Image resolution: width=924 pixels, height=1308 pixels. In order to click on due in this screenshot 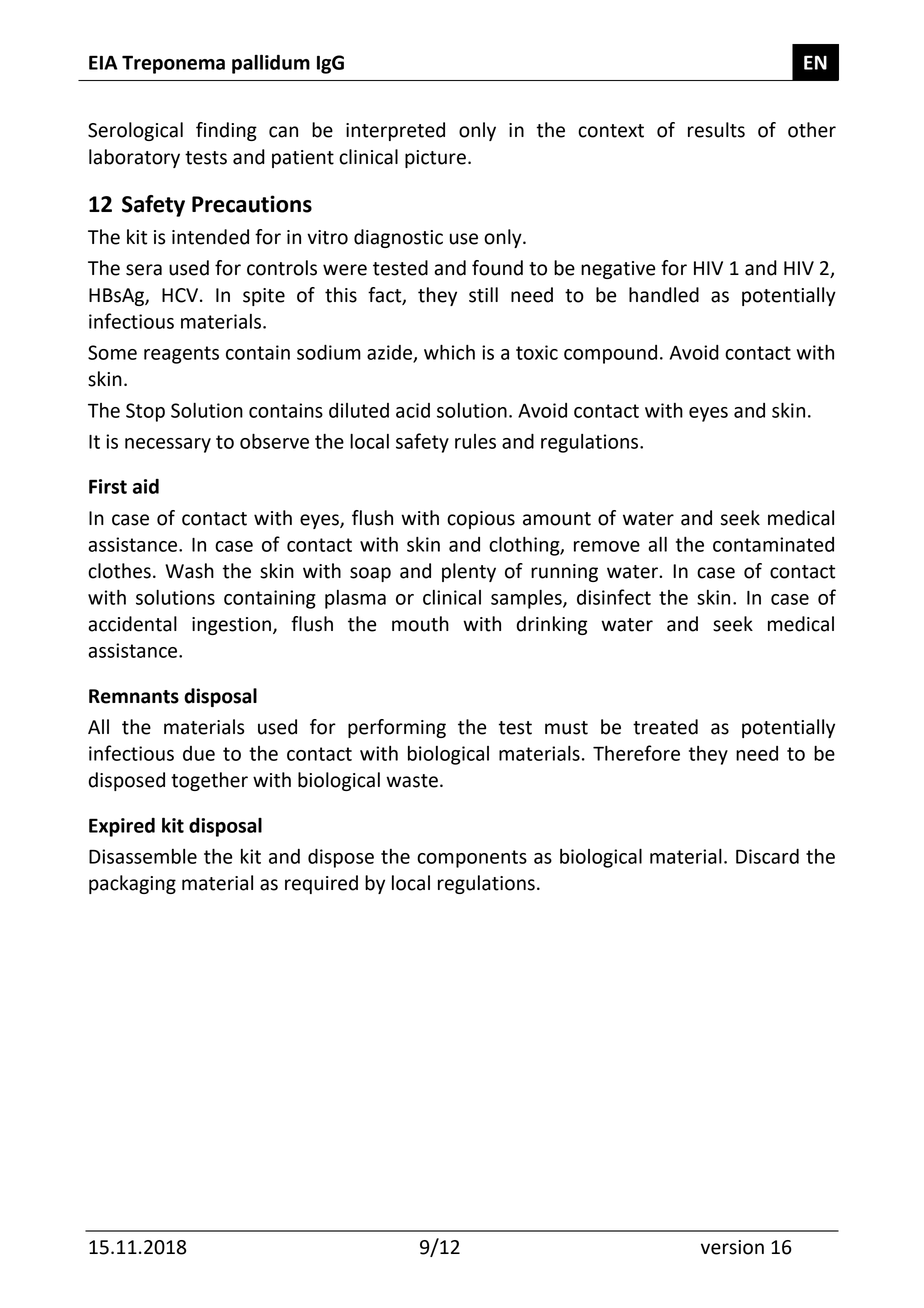, I will do `click(199, 753)`.
